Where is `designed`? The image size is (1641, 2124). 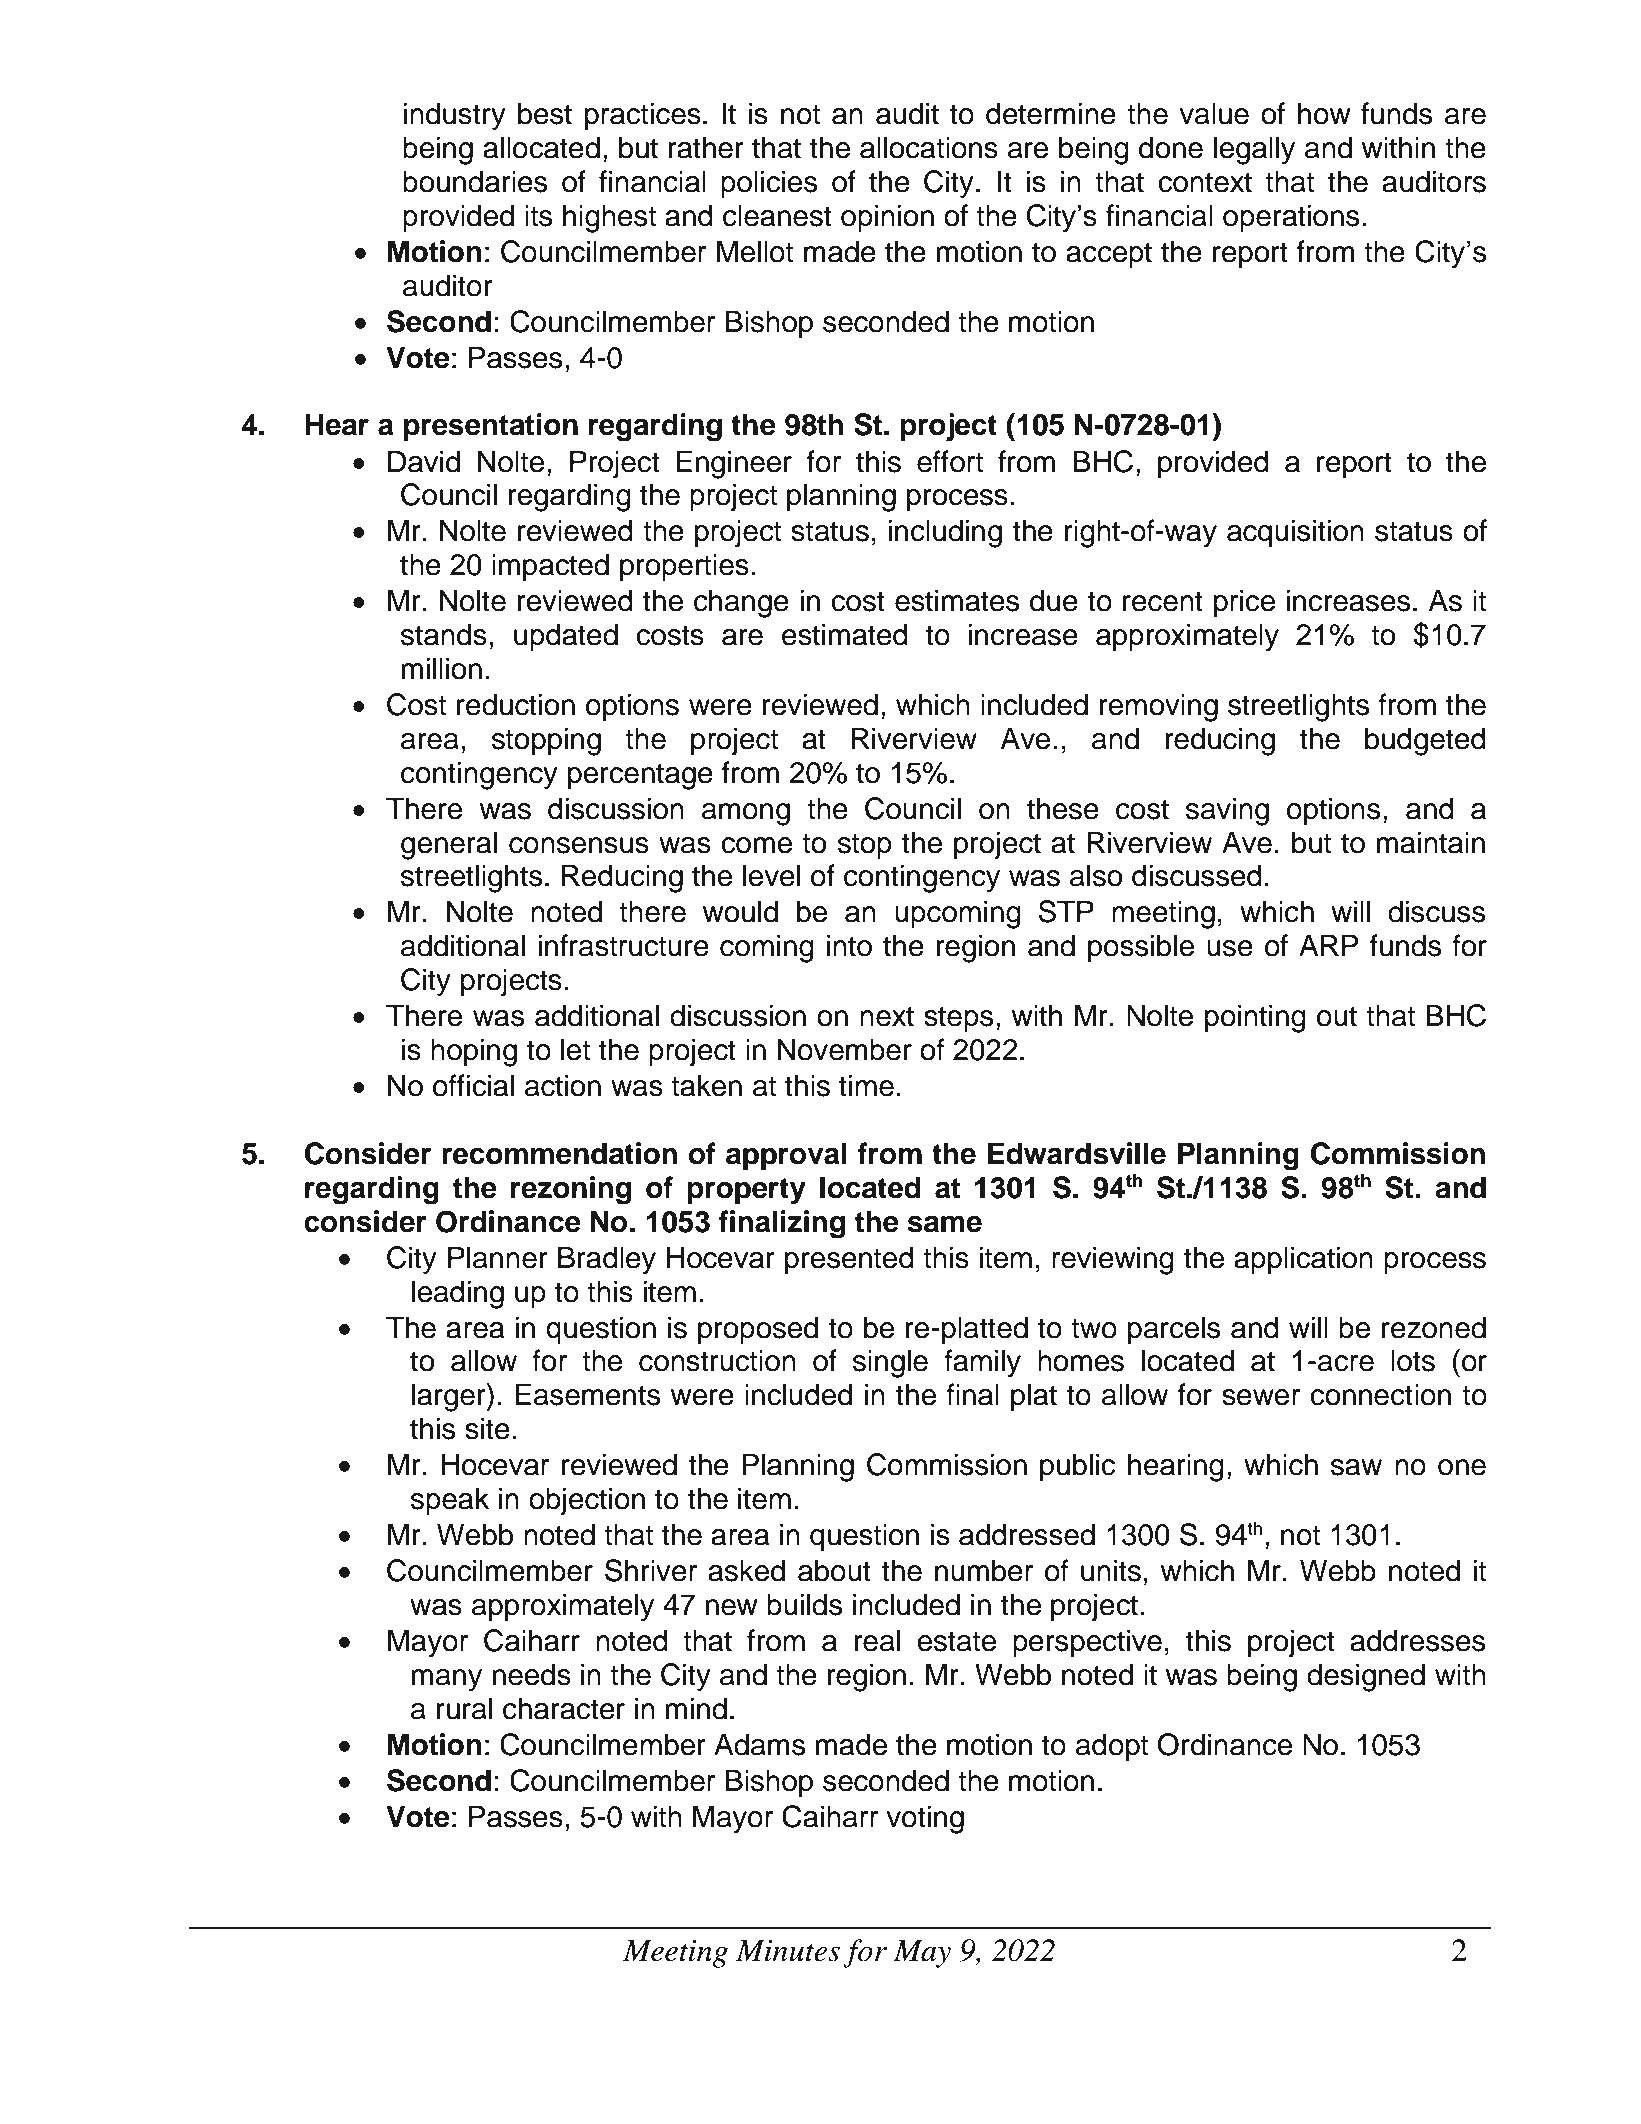 designed is located at coordinates (1366, 1677).
